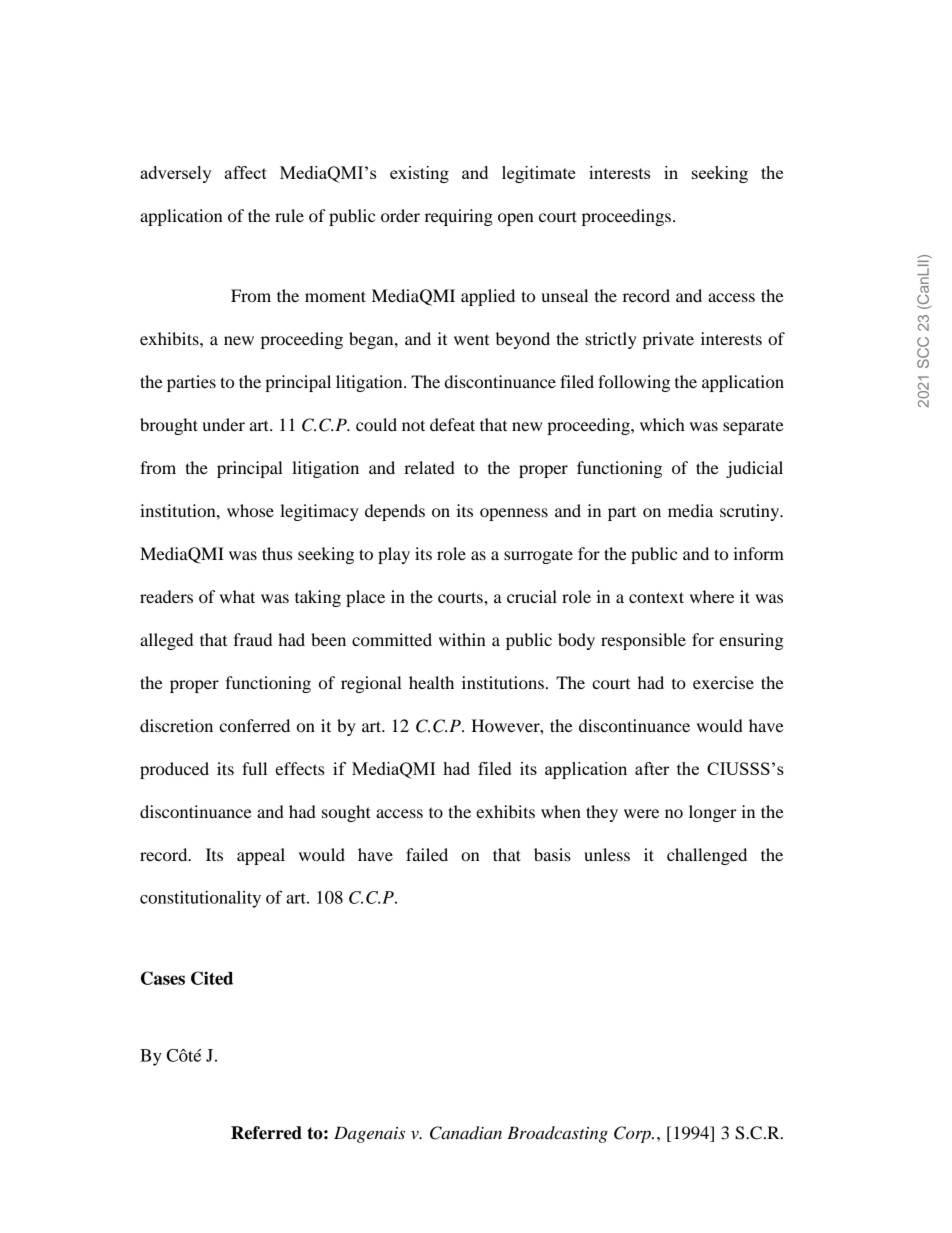 The image size is (952, 1233). I want to click on Corp, so click(633, 1134).
